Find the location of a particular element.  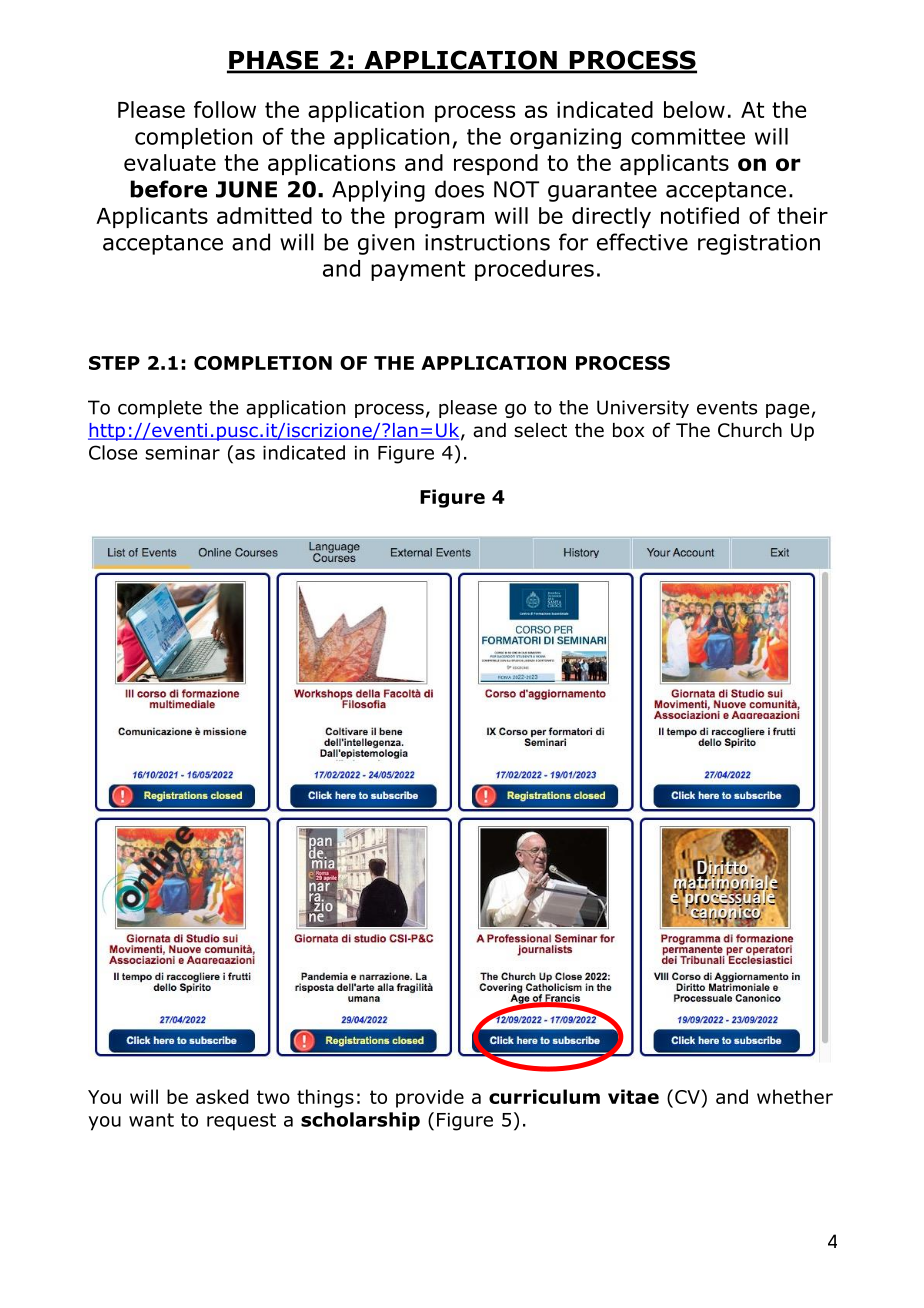

provide is located at coordinates (430, 1098).
